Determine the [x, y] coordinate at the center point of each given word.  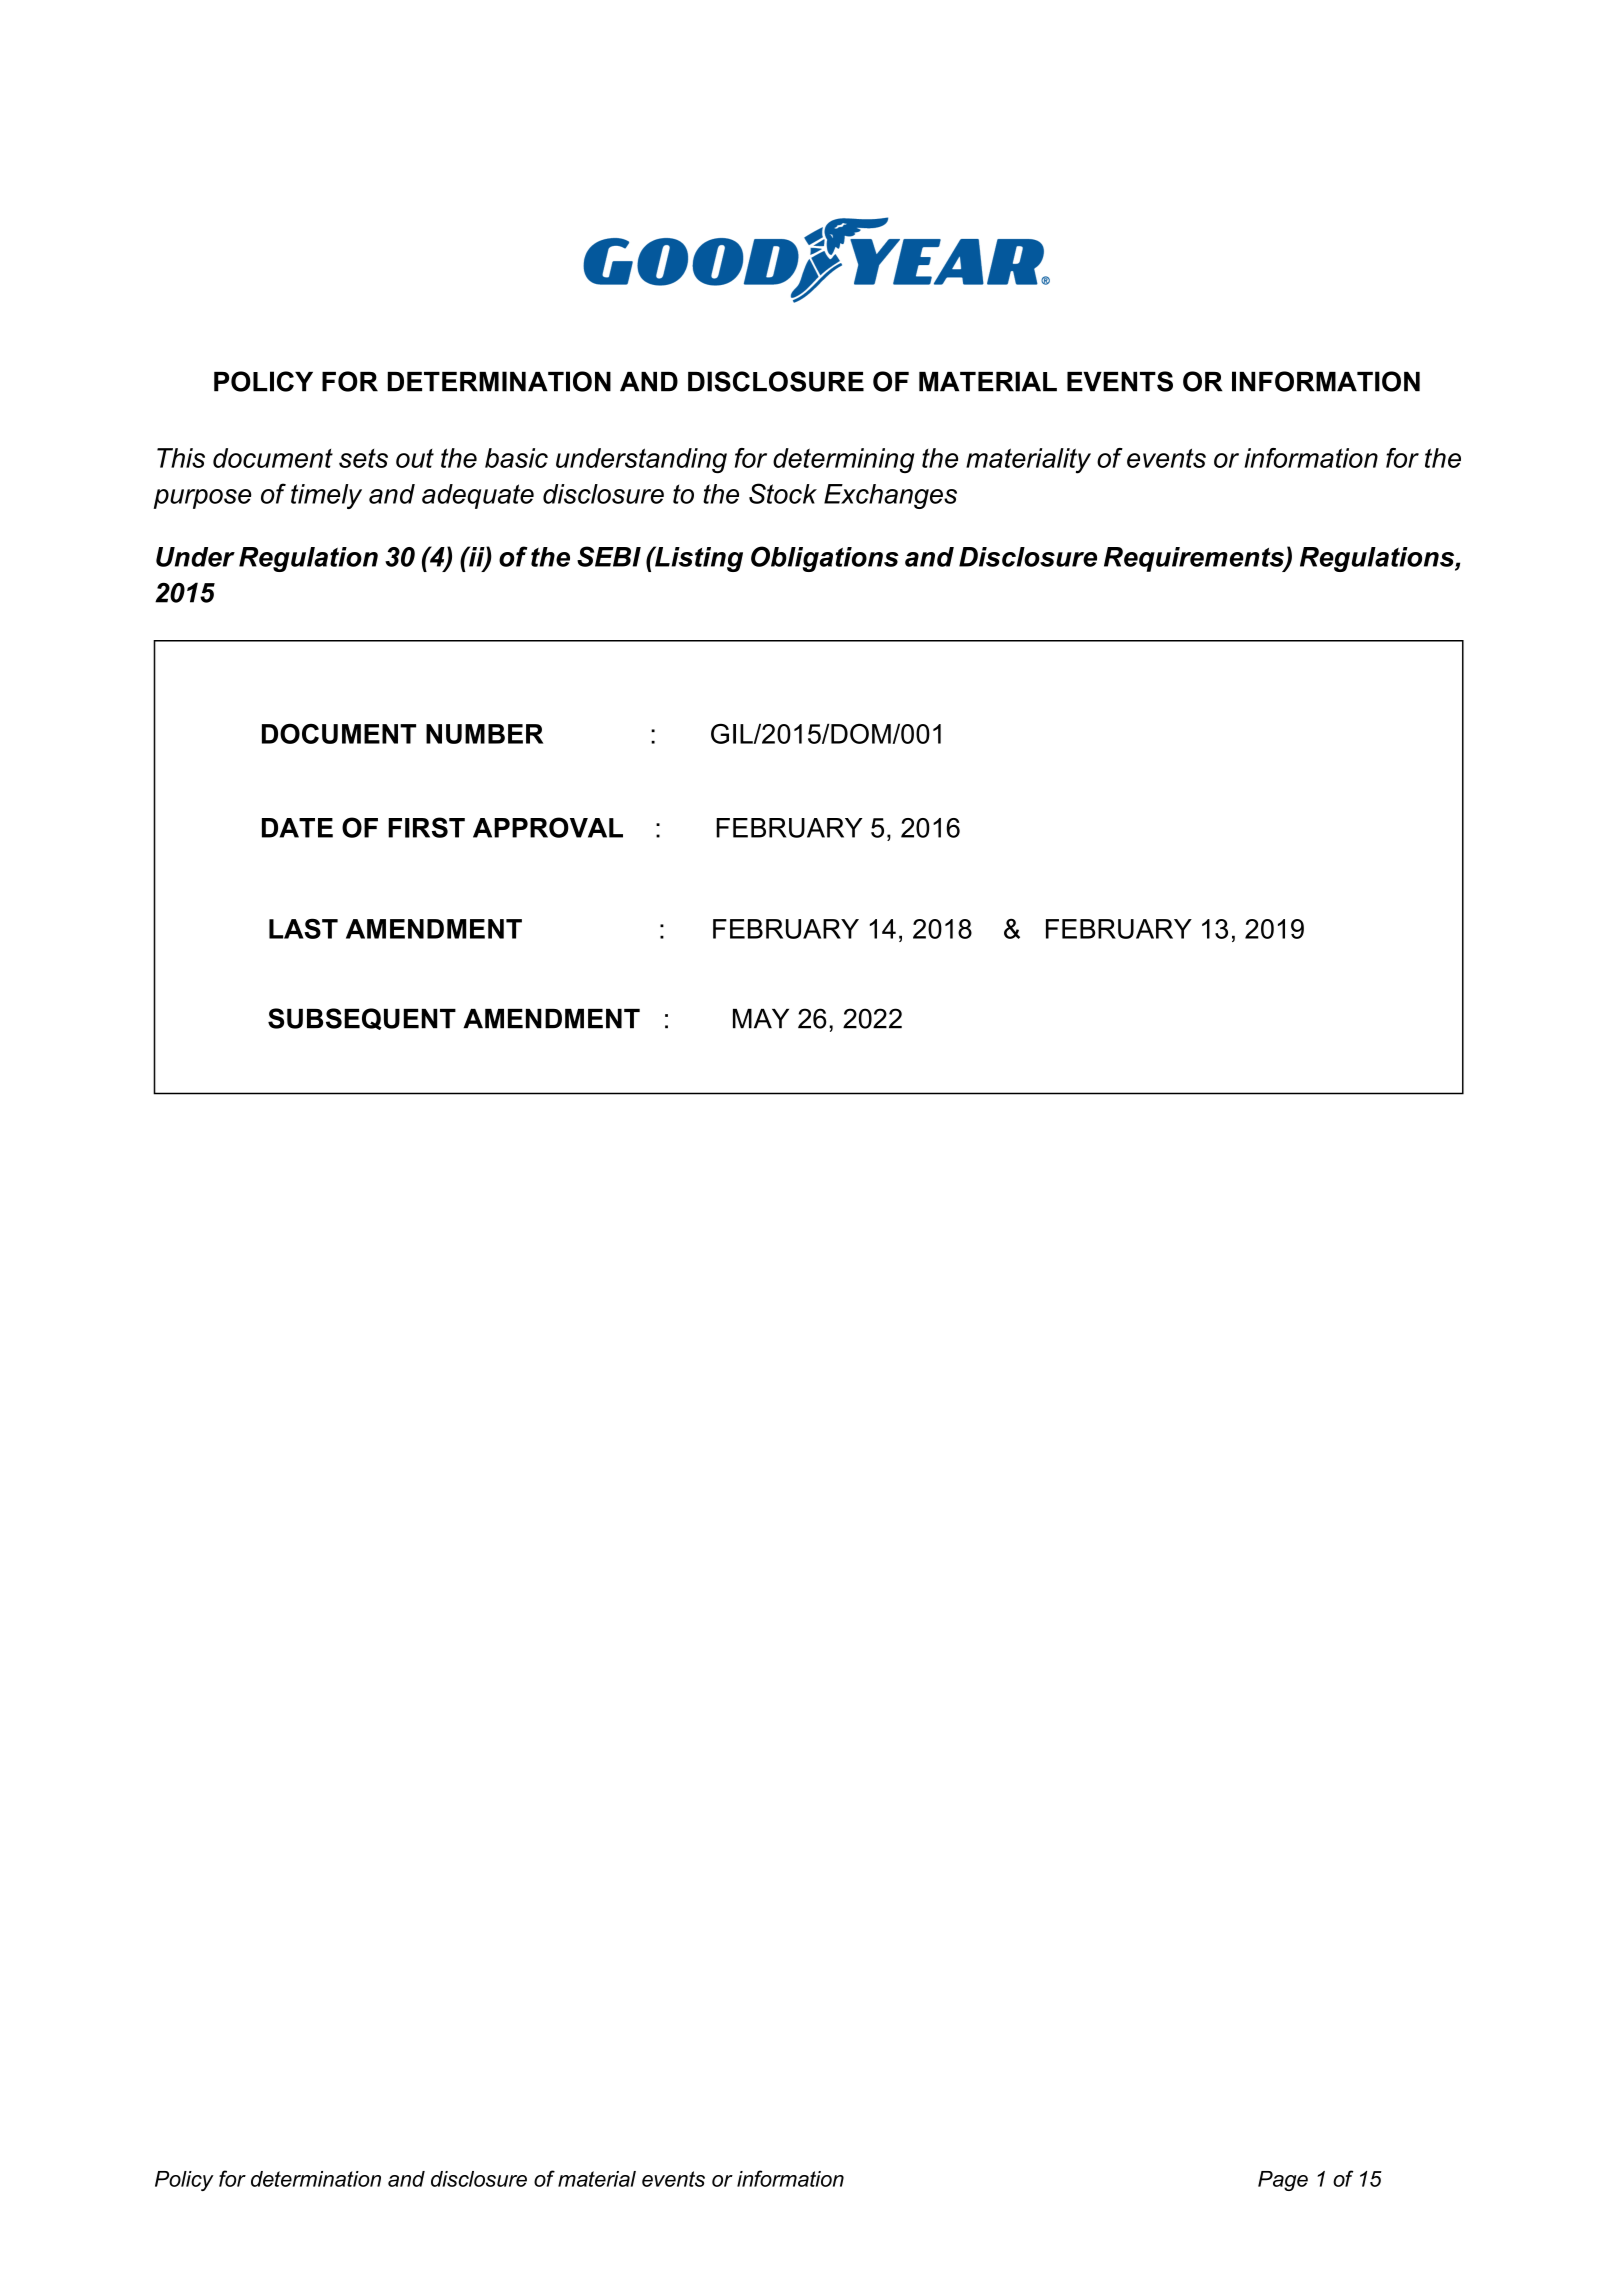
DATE [297, 828]
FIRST [426, 827]
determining [843, 460]
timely [326, 496]
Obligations [825, 559]
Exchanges [890, 496]
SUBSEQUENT [362, 1019]
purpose [202, 499]
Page [1283, 2181]
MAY [761, 1019]
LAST [303, 928]
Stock [783, 493]
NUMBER [484, 734]
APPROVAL [548, 827]
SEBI [609, 556]
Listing [698, 559]
